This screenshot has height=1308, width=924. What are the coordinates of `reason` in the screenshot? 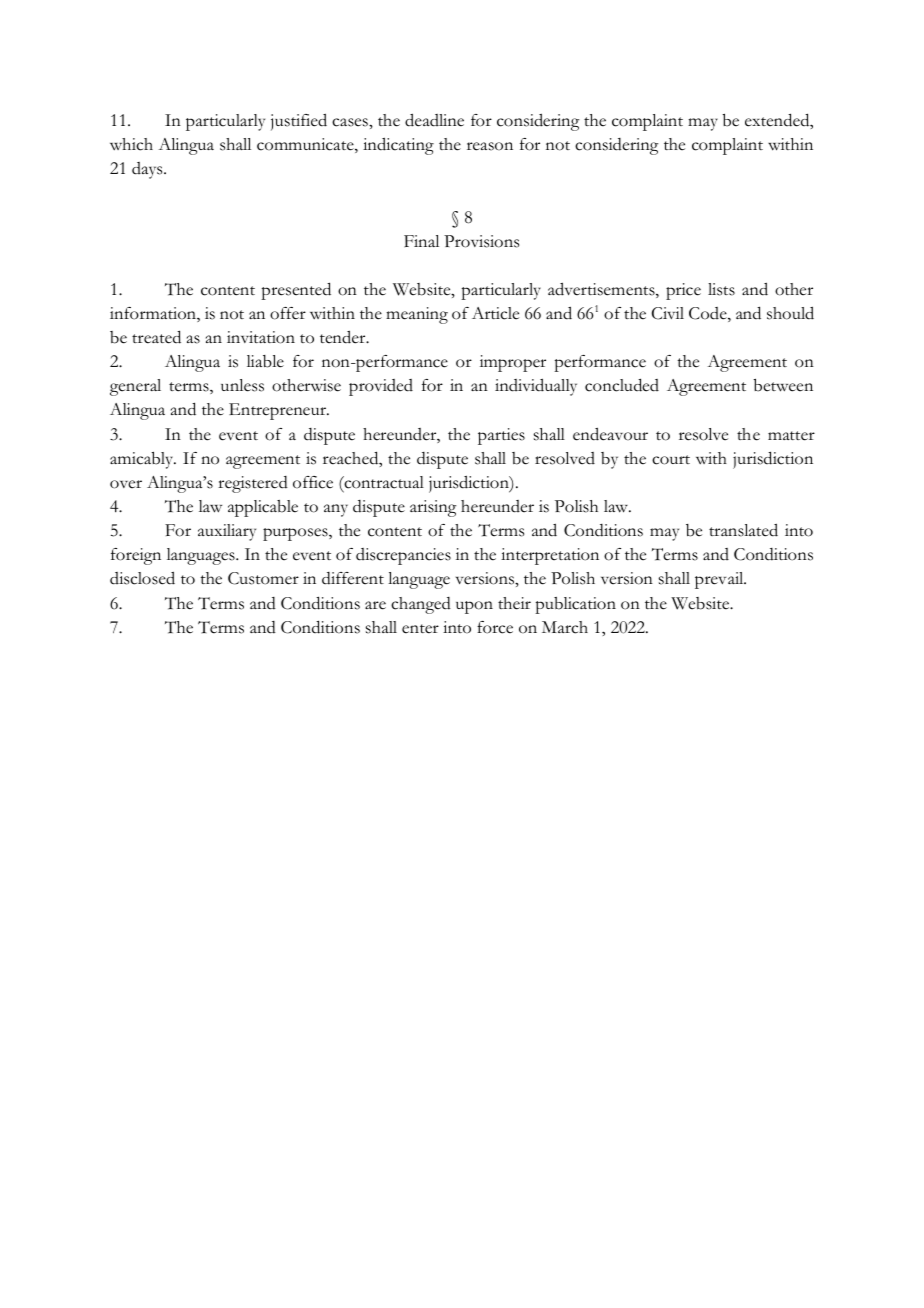 It's located at (490, 146).
